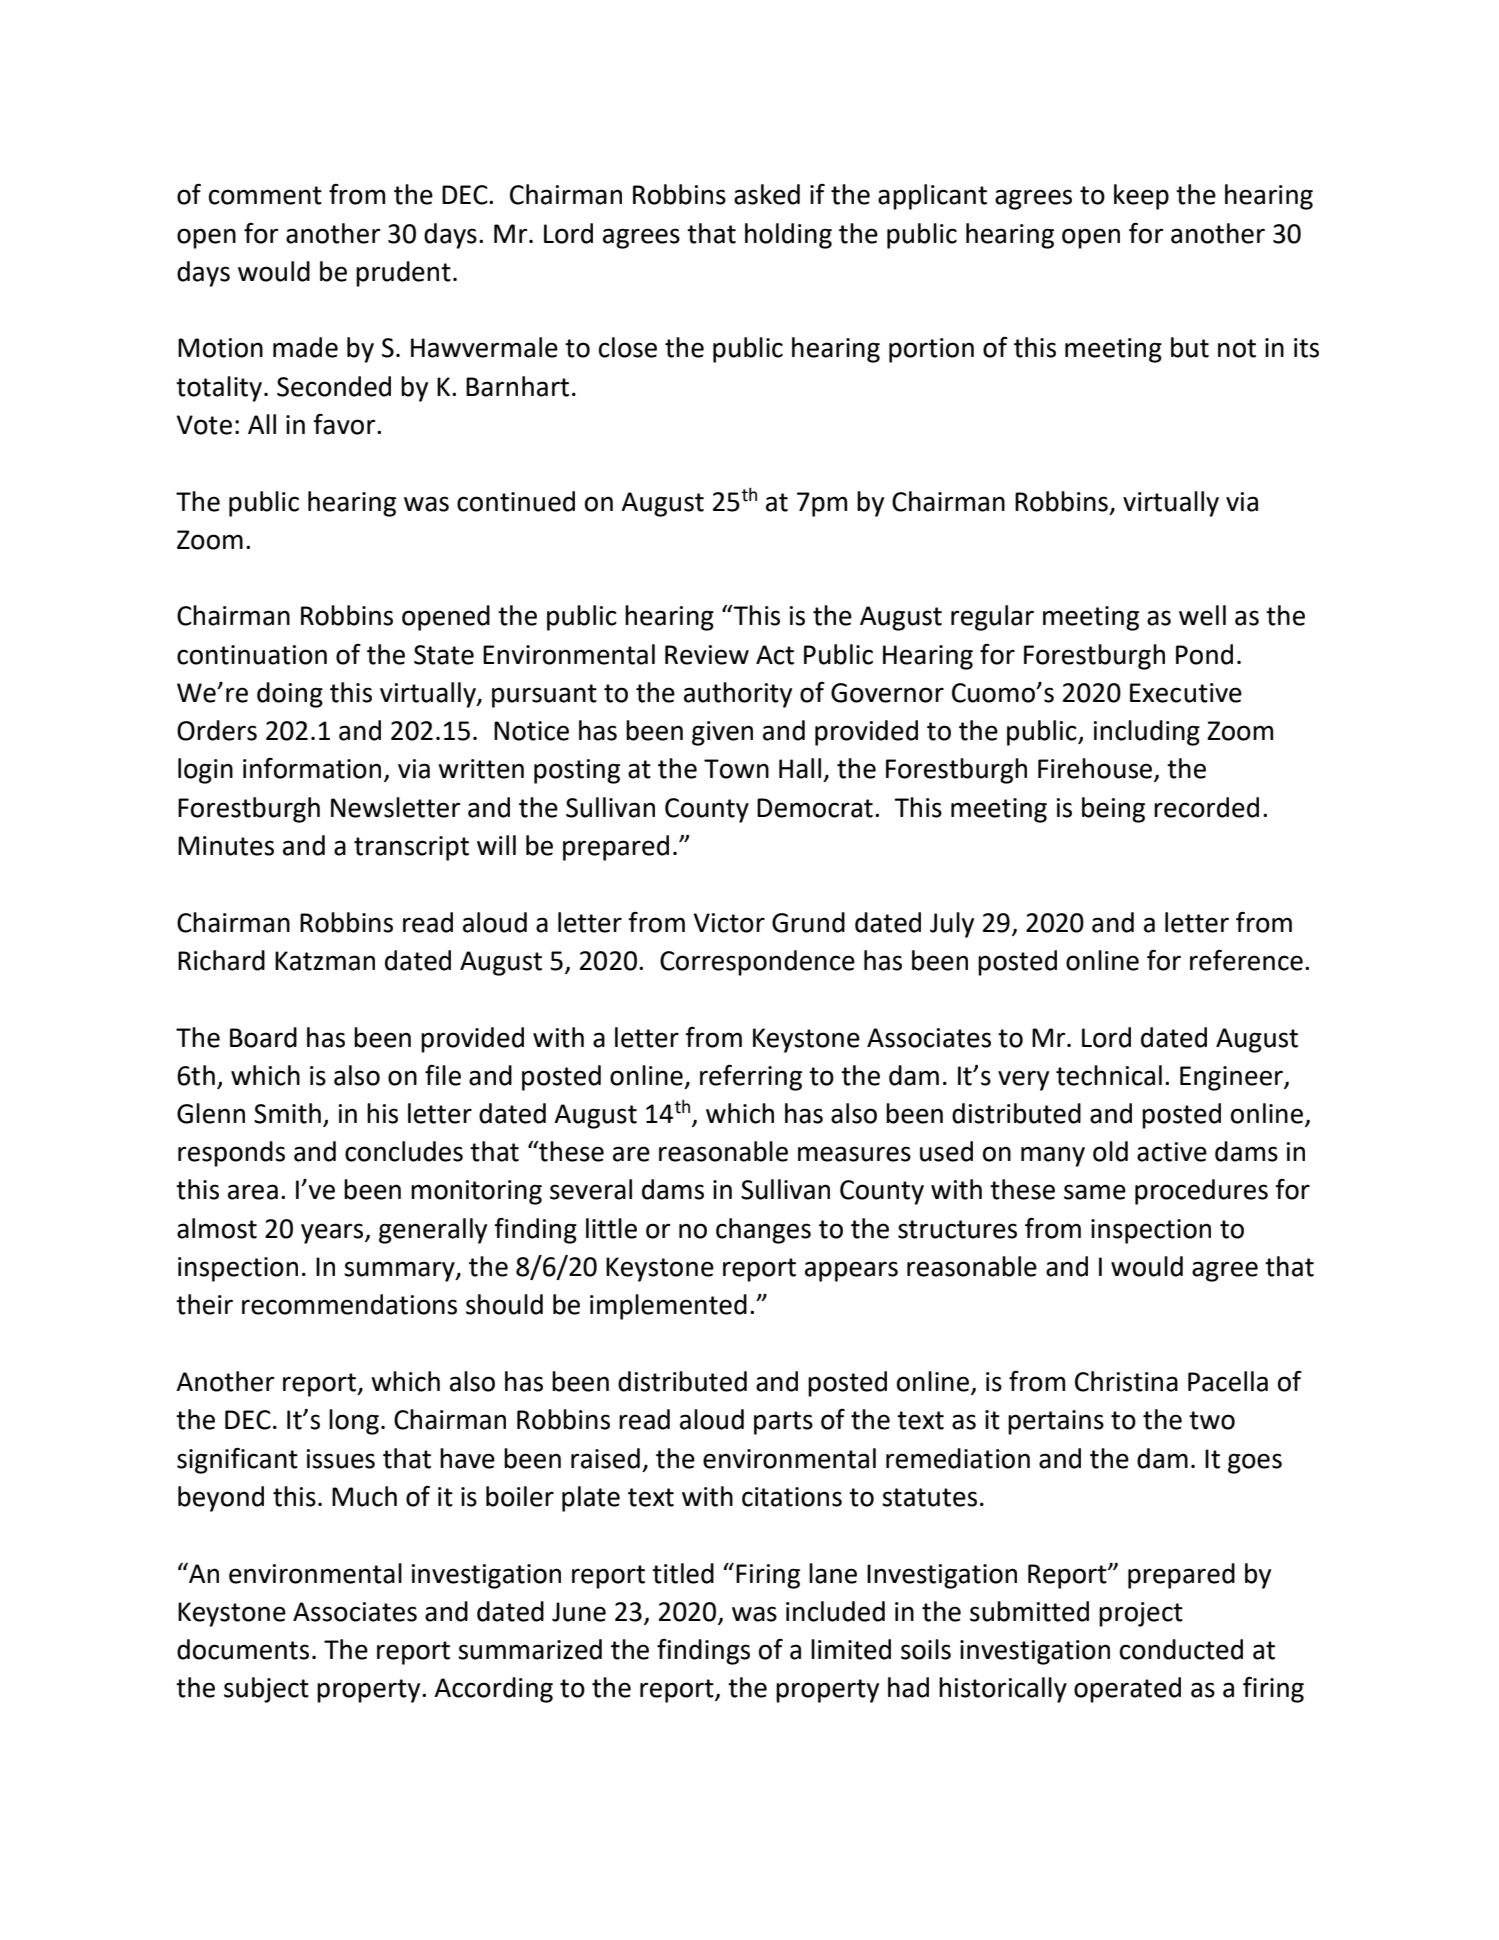 Image resolution: width=1499 pixels, height=1940 pixels. Describe the element at coordinates (788, 236) in the screenshot. I see `holding` at that location.
